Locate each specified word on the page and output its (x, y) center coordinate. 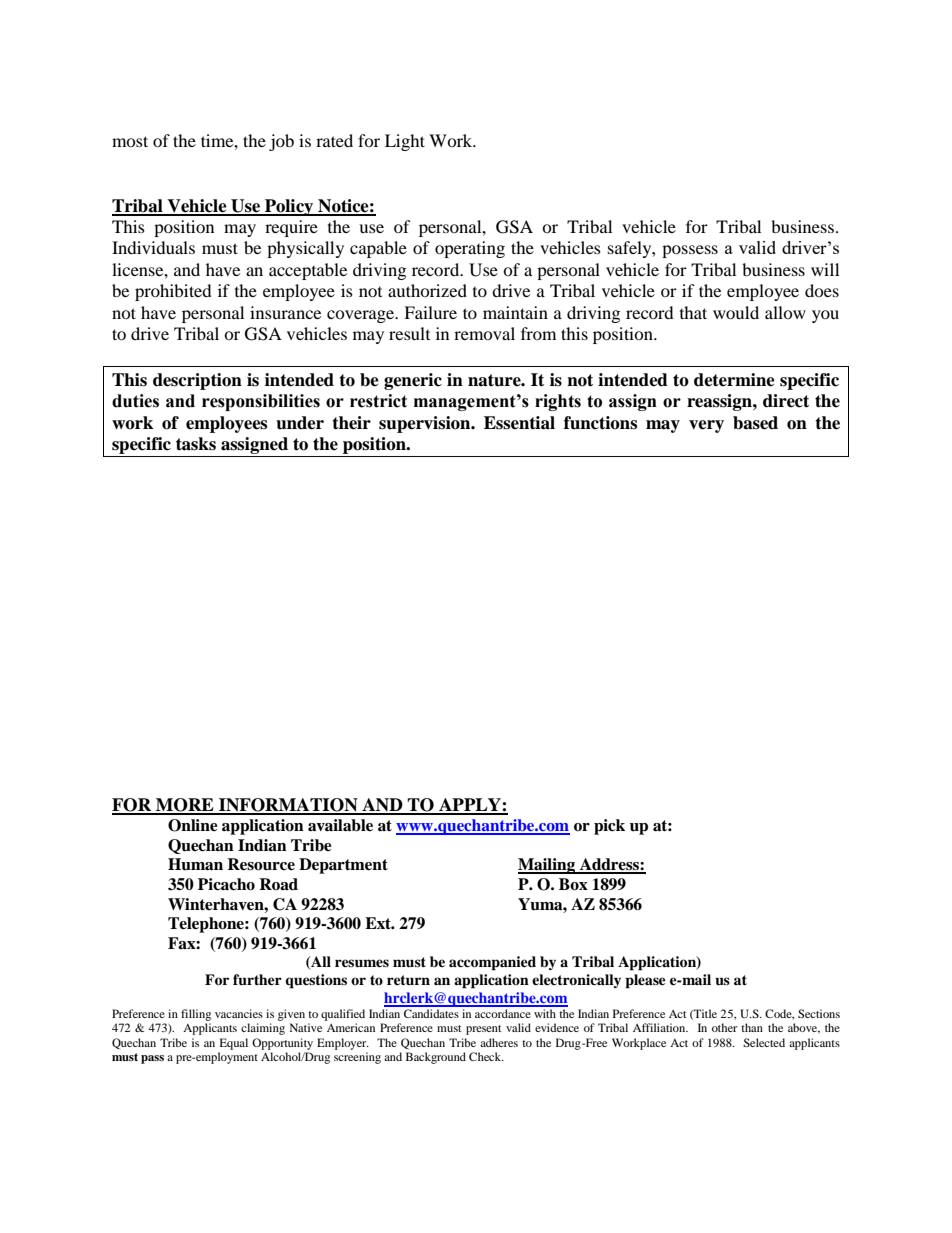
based (755, 423)
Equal (234, 1044)
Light (405, 142)
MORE (185, 806)
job (281, 142)
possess (690, 251)
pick (609, 827)
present (484, 1030)
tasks (196, 444)
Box (573, 884)
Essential (519, 423)
